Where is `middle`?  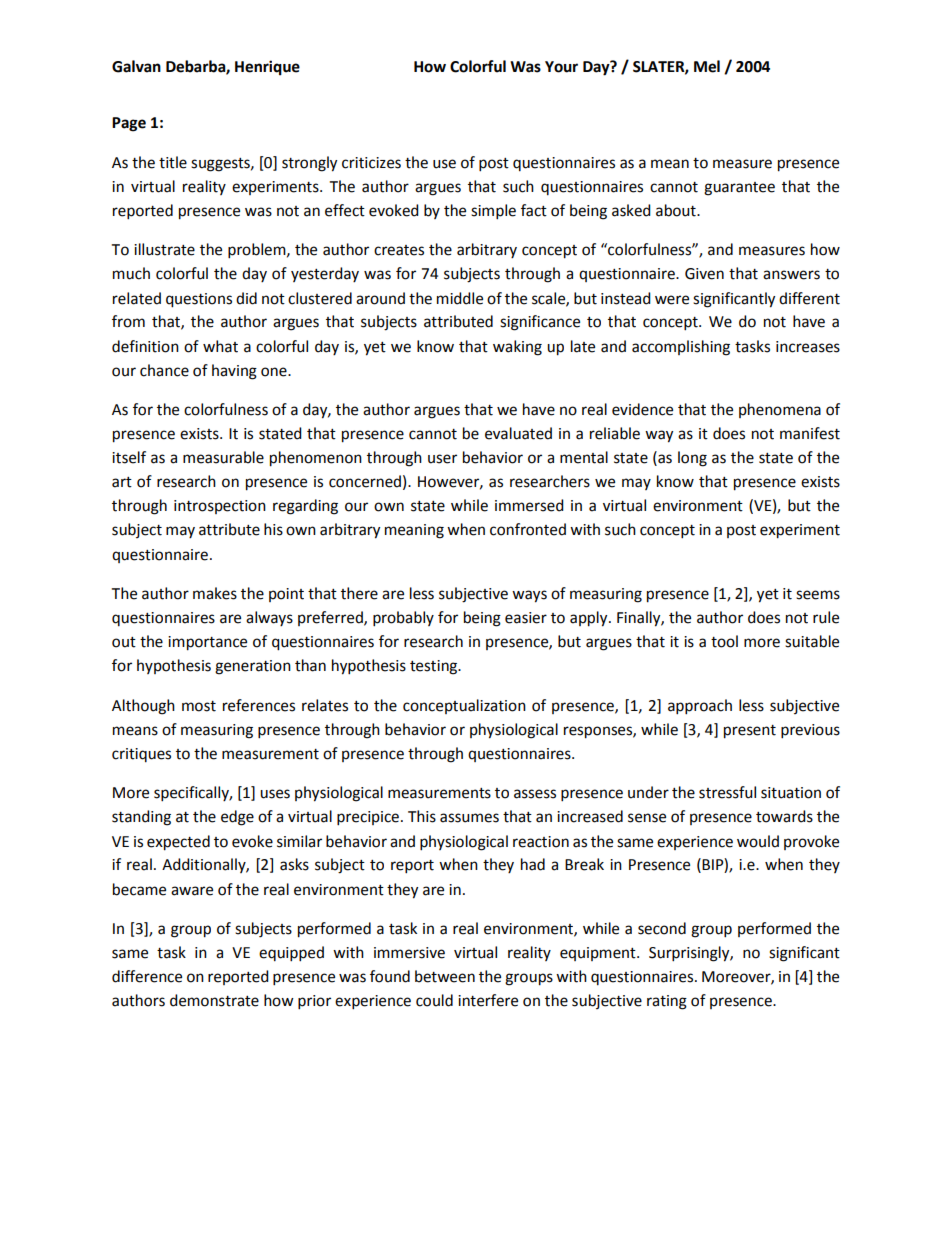
middle is located at coordinates (460, 298).
